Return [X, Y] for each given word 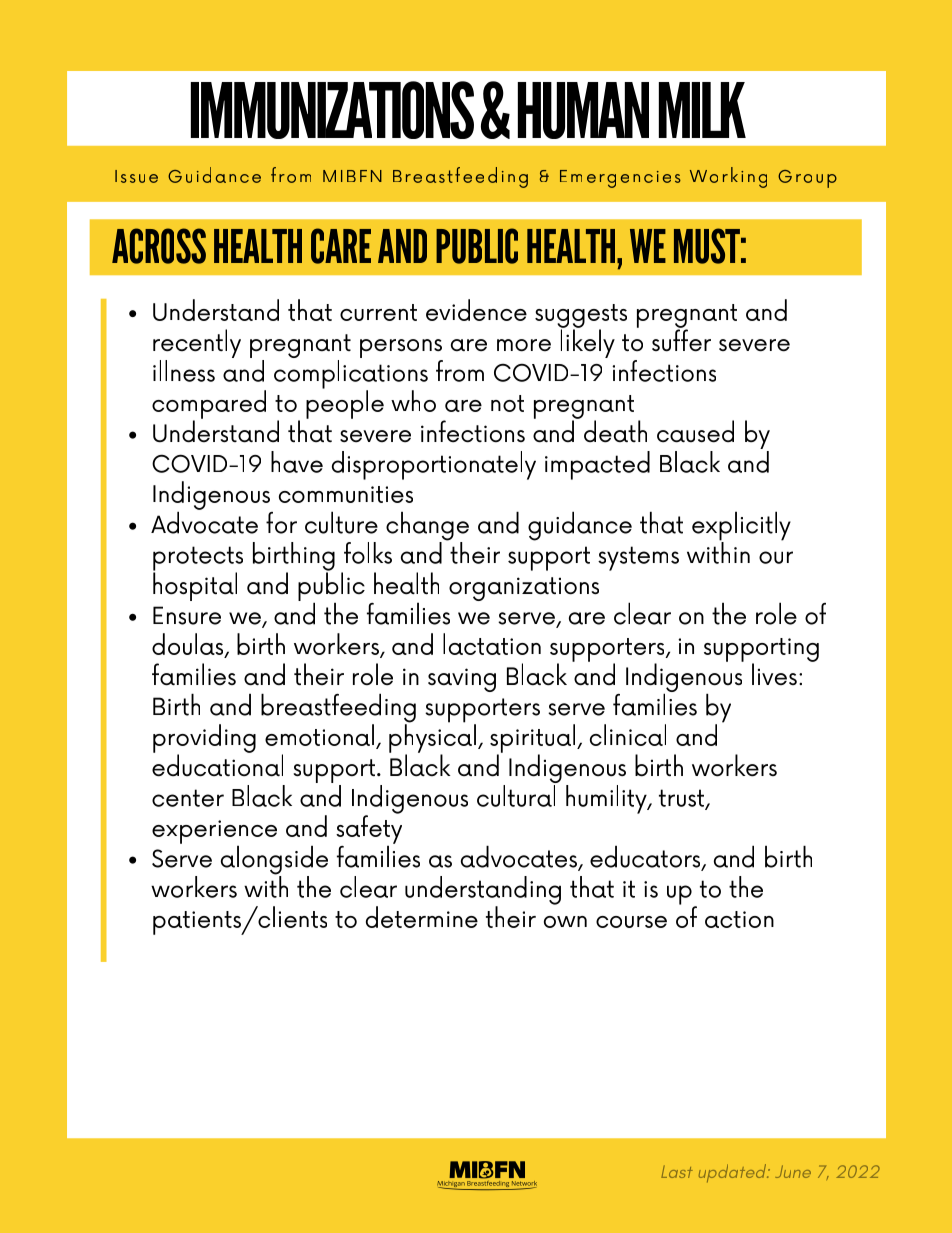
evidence [476, 310]
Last [677, 1171]
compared [209, 405]
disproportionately [434, 465]
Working [728, 177]
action [739, 919]
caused [695, 431]
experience [214, 833]
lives [774, 674]
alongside [274, 861]
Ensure [187, 615]
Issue [136, 176]
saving [462, 680]
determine [422, 917]
